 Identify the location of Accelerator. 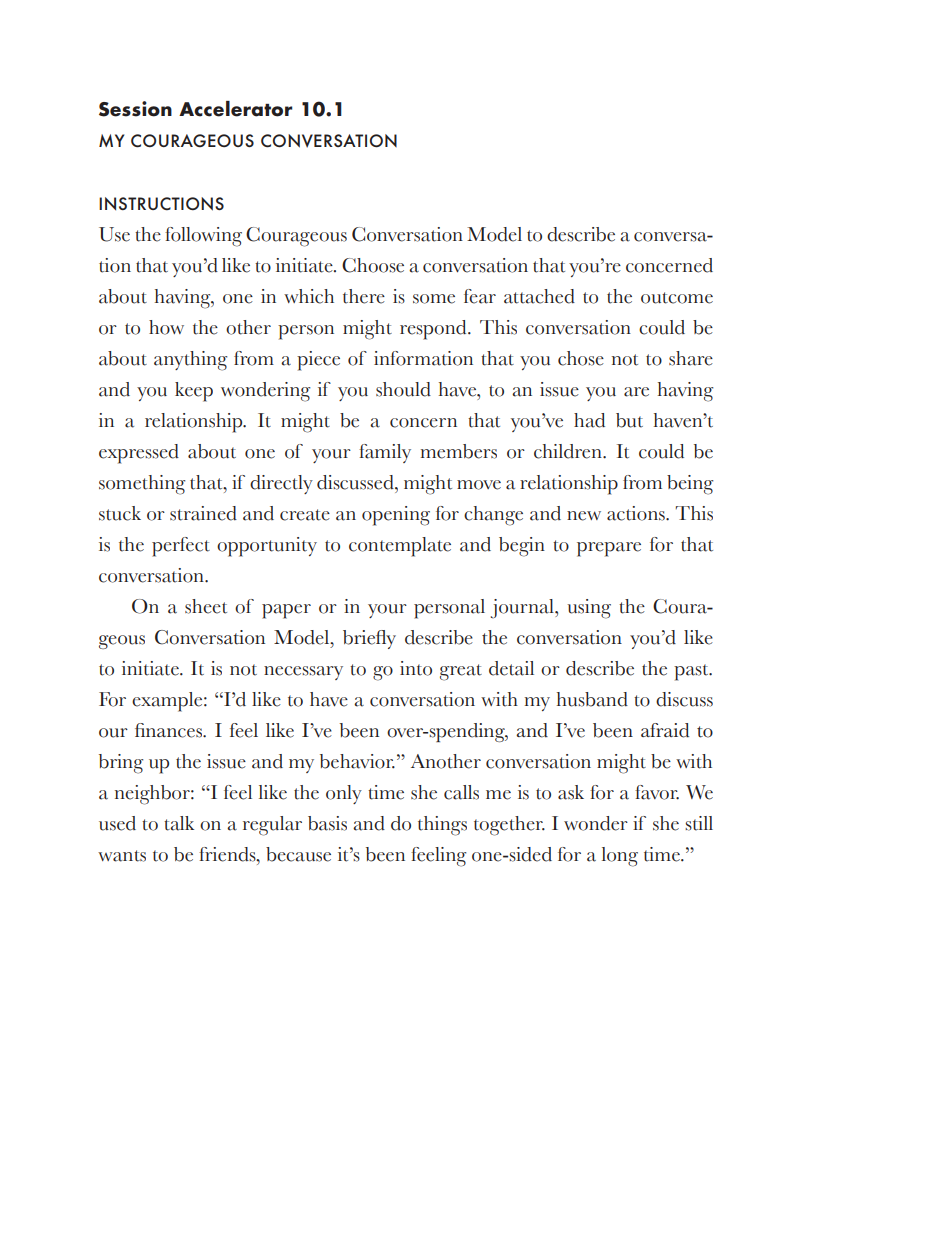
(235, 109).
